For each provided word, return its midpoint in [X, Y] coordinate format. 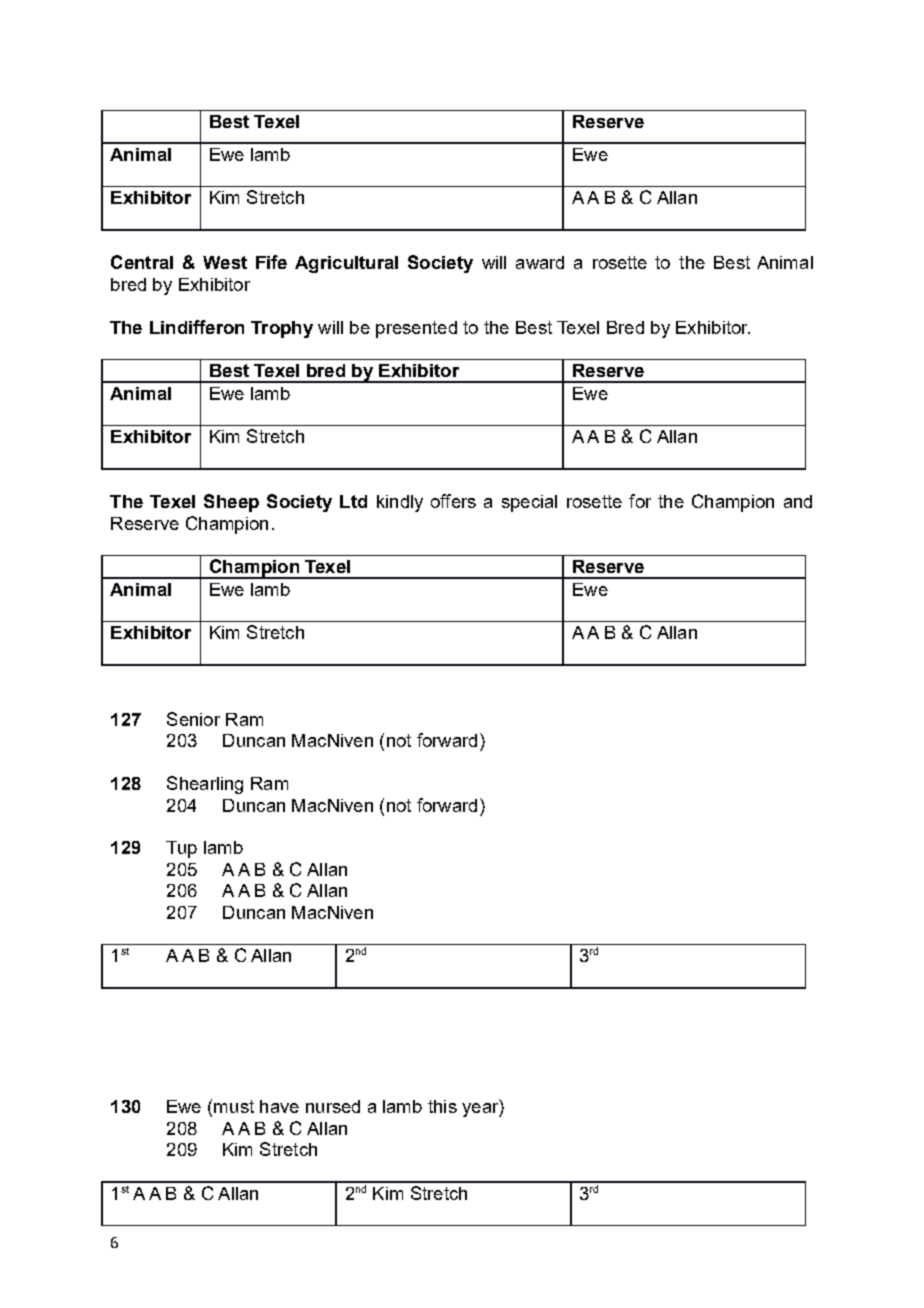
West [225, 262]
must [234, 1106]
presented [416, 329]
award [540, 262]
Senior [193, 719]
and [798, 501]
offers [453, 501]
